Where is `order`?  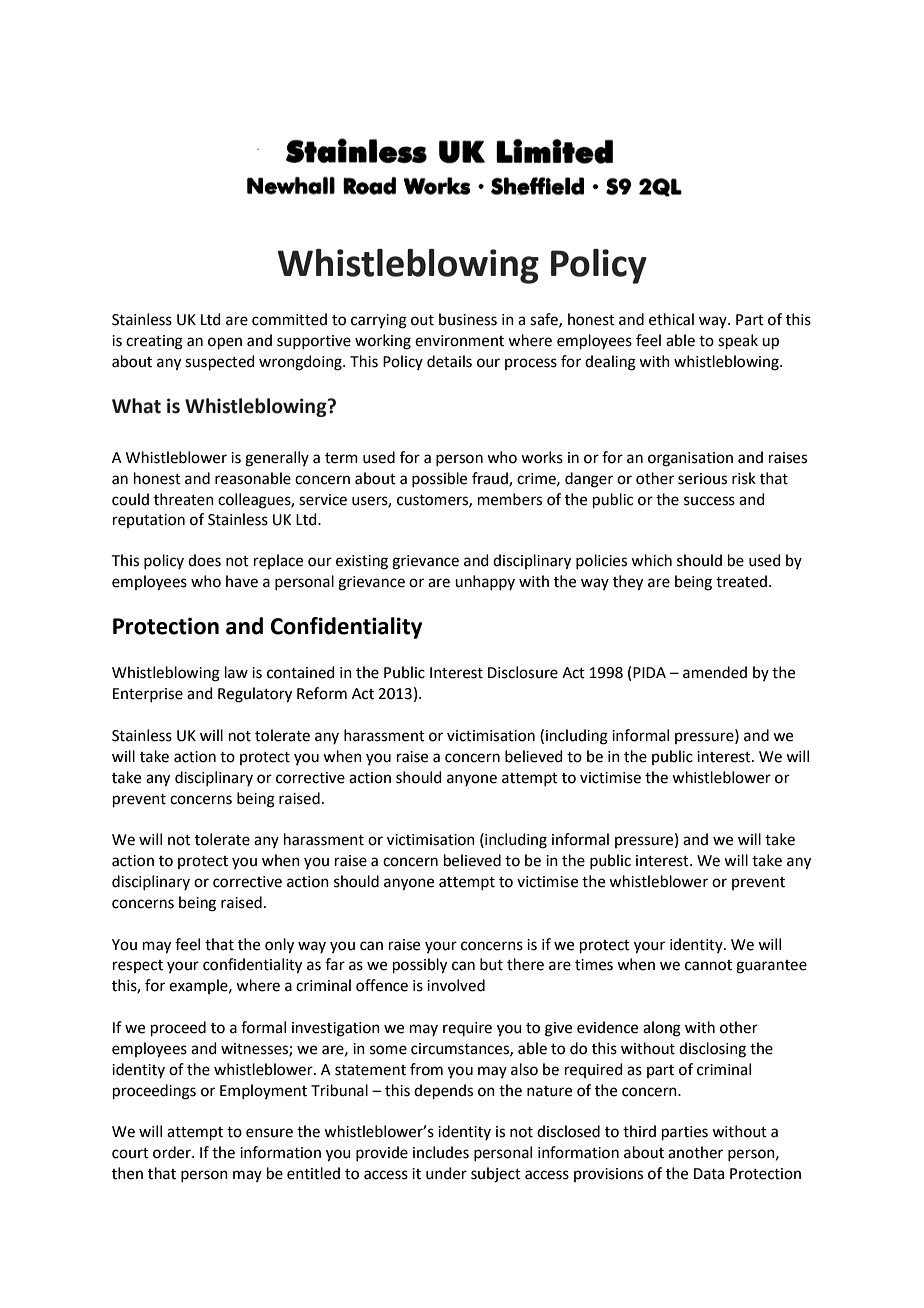
order is located at coordinates (173, 1152).
